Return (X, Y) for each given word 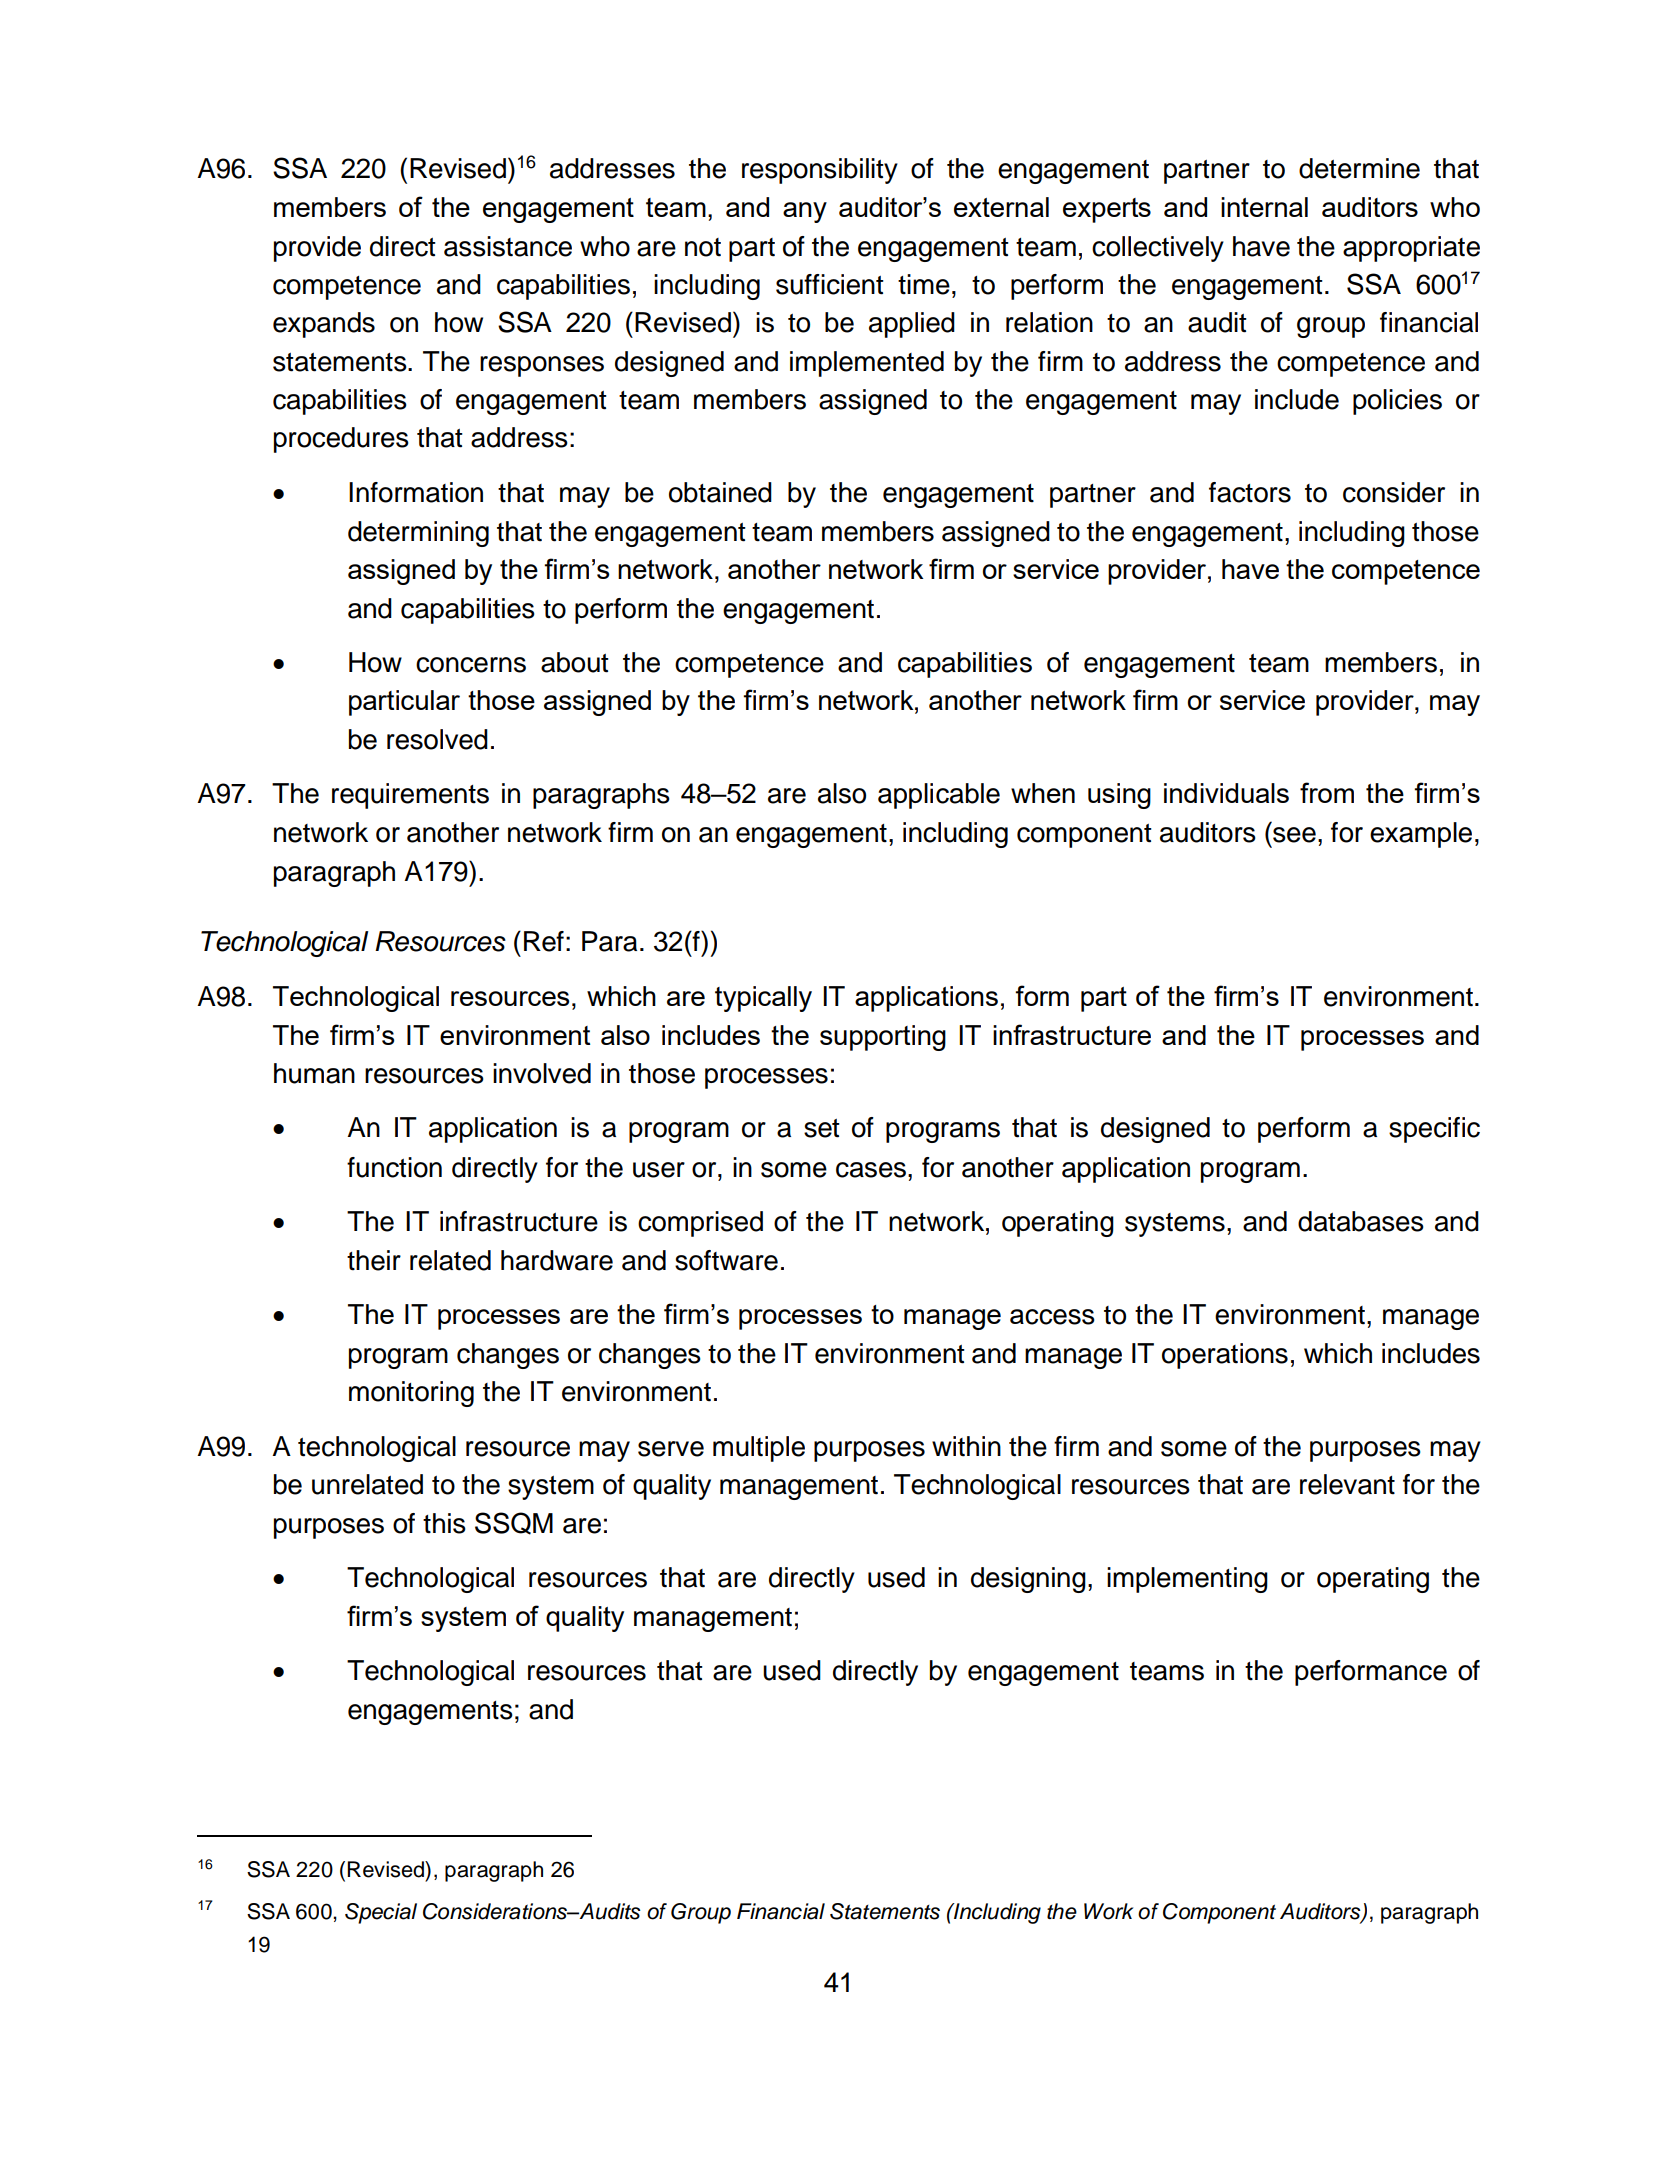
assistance (508, 246)
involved (542, 1073)
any (805, 212)
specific (1434, 1130)
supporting (883, 1038)
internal (1264, 207)
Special (381, 1913)
